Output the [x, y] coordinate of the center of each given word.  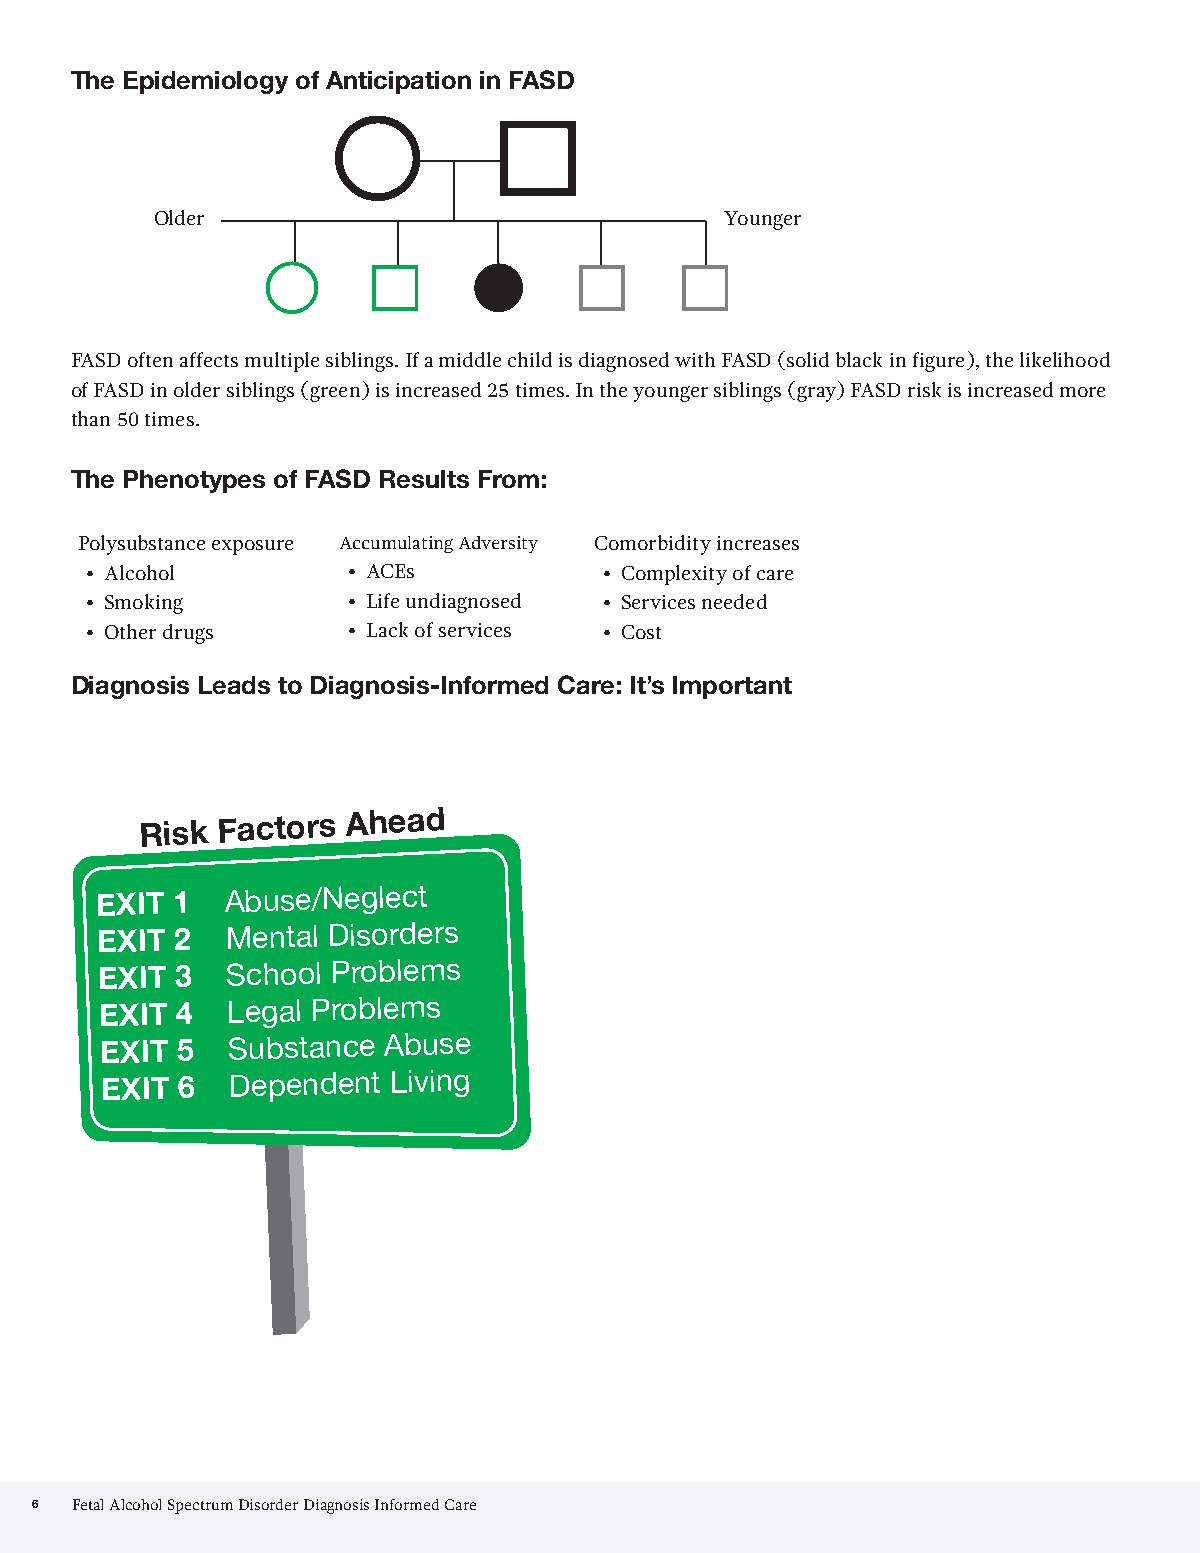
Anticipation [398, 82]
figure [938, 362]
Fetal [88, 1504]
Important [732, 687]
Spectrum [200, 1506]
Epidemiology [206, 82]
